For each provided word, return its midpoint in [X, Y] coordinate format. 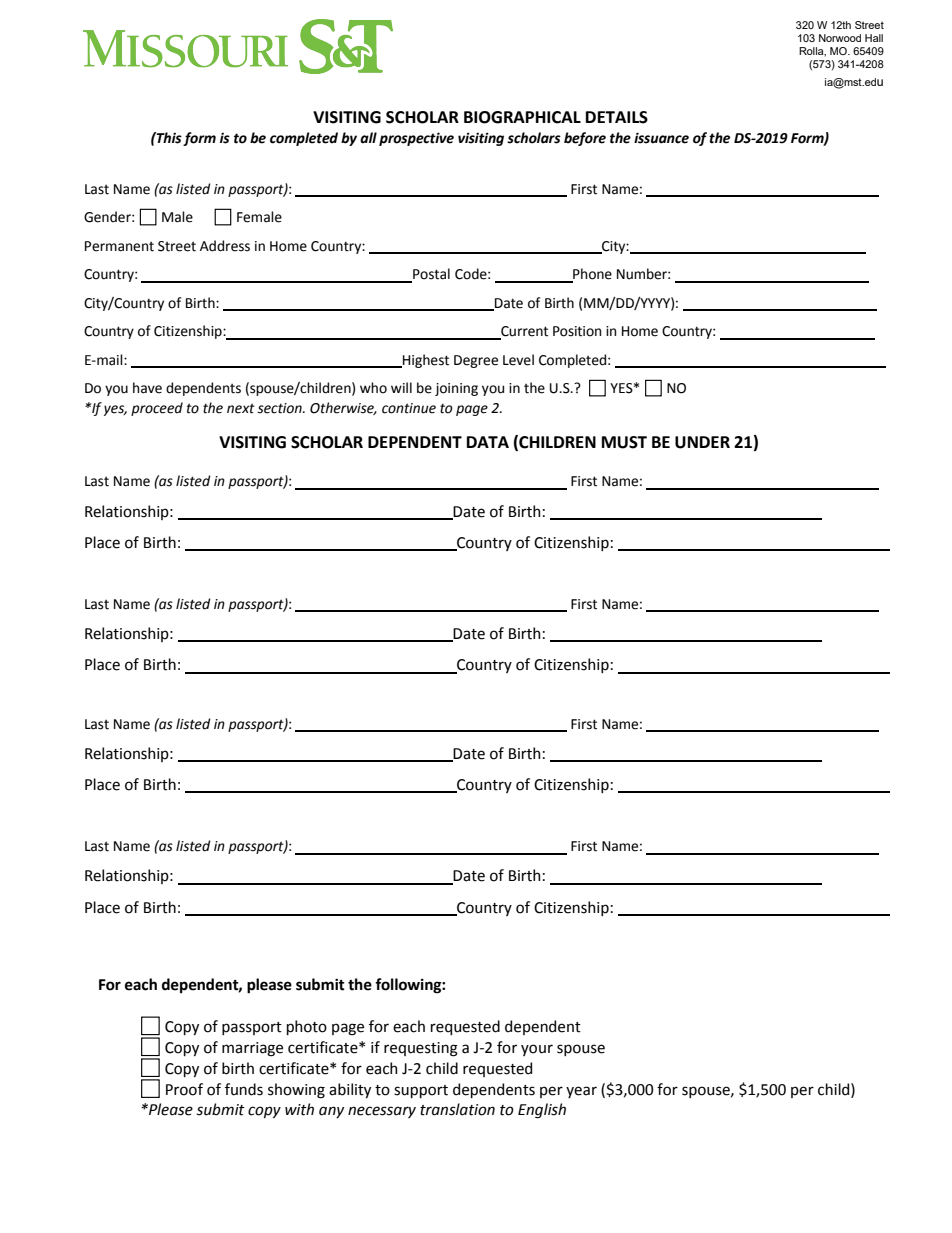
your [537, 1050]
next [241, 408]
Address [225, 246]
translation [457, 1109]
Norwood [840, 38]
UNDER [702, 442]
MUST [624, 442]
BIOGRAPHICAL [522, 117]
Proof [184, 1089]
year [581, 1092]
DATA [488, 442]
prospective [416, 139]
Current [523, 332]
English [542, 1111]
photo [307, 1027]
